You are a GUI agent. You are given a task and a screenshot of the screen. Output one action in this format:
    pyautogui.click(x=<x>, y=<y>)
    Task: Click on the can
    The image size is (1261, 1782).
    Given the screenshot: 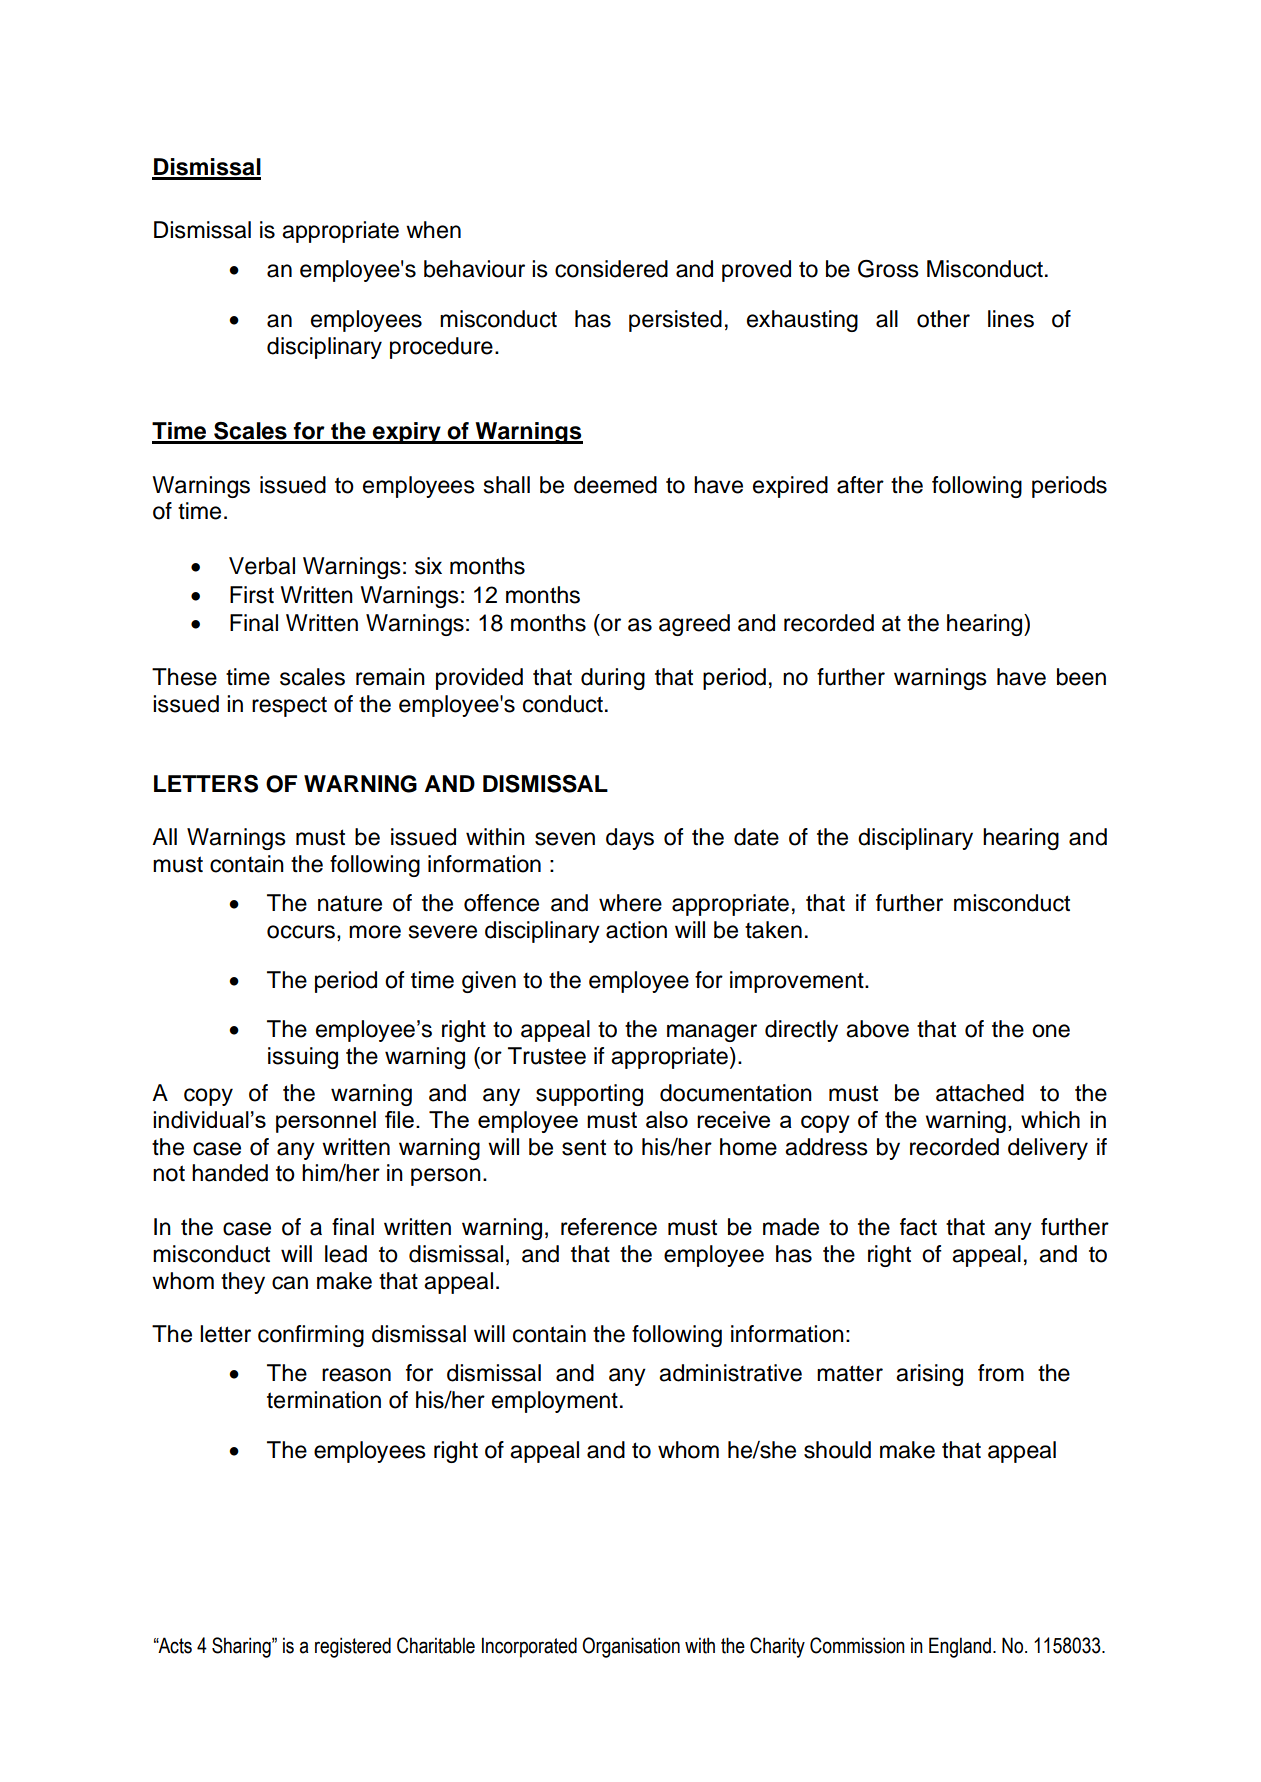 What is the action you would take?
    pyautogui.click(x=290, y=1283)
